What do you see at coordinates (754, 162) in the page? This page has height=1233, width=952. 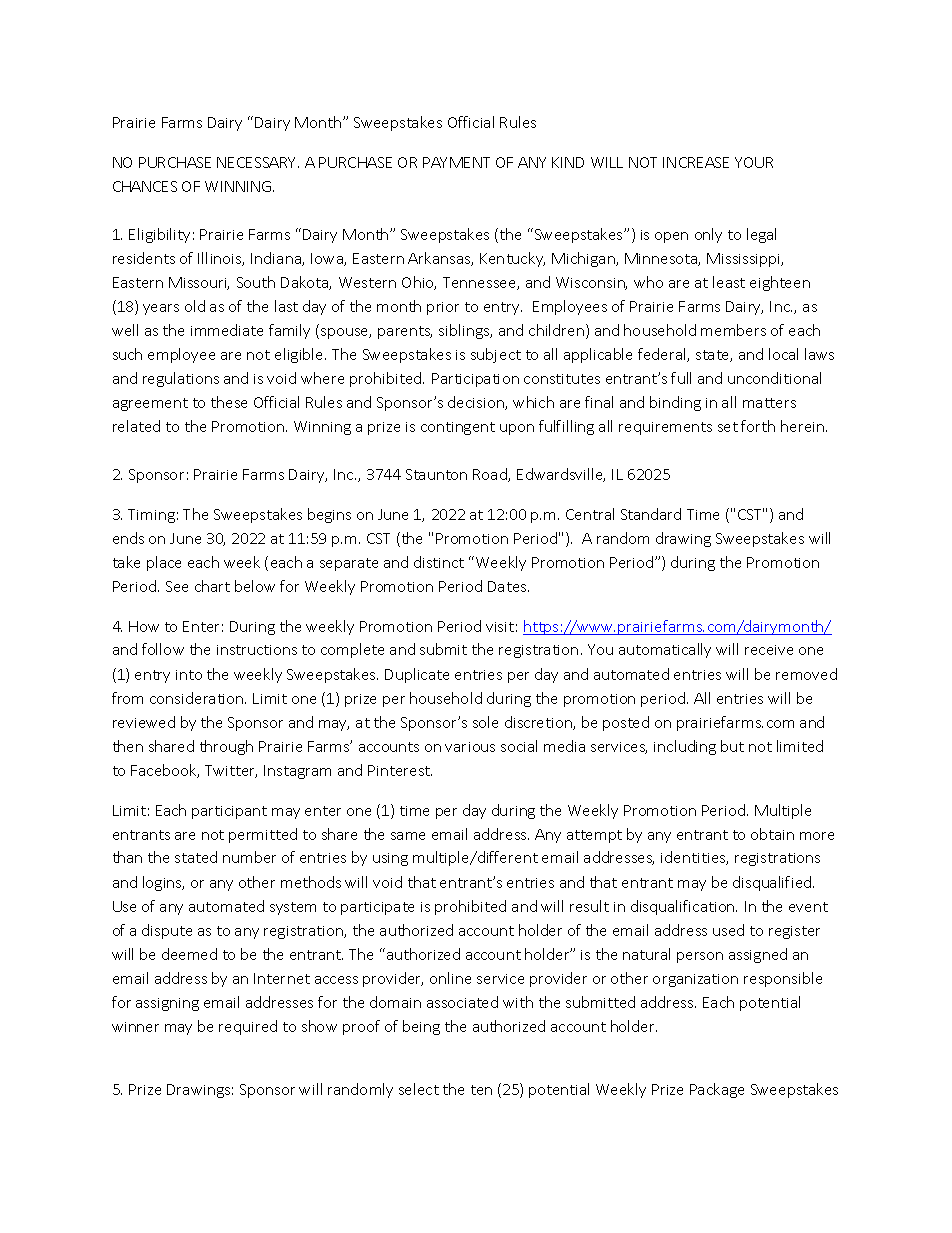 I see `YOUR` at bounding box center [754, 162].
